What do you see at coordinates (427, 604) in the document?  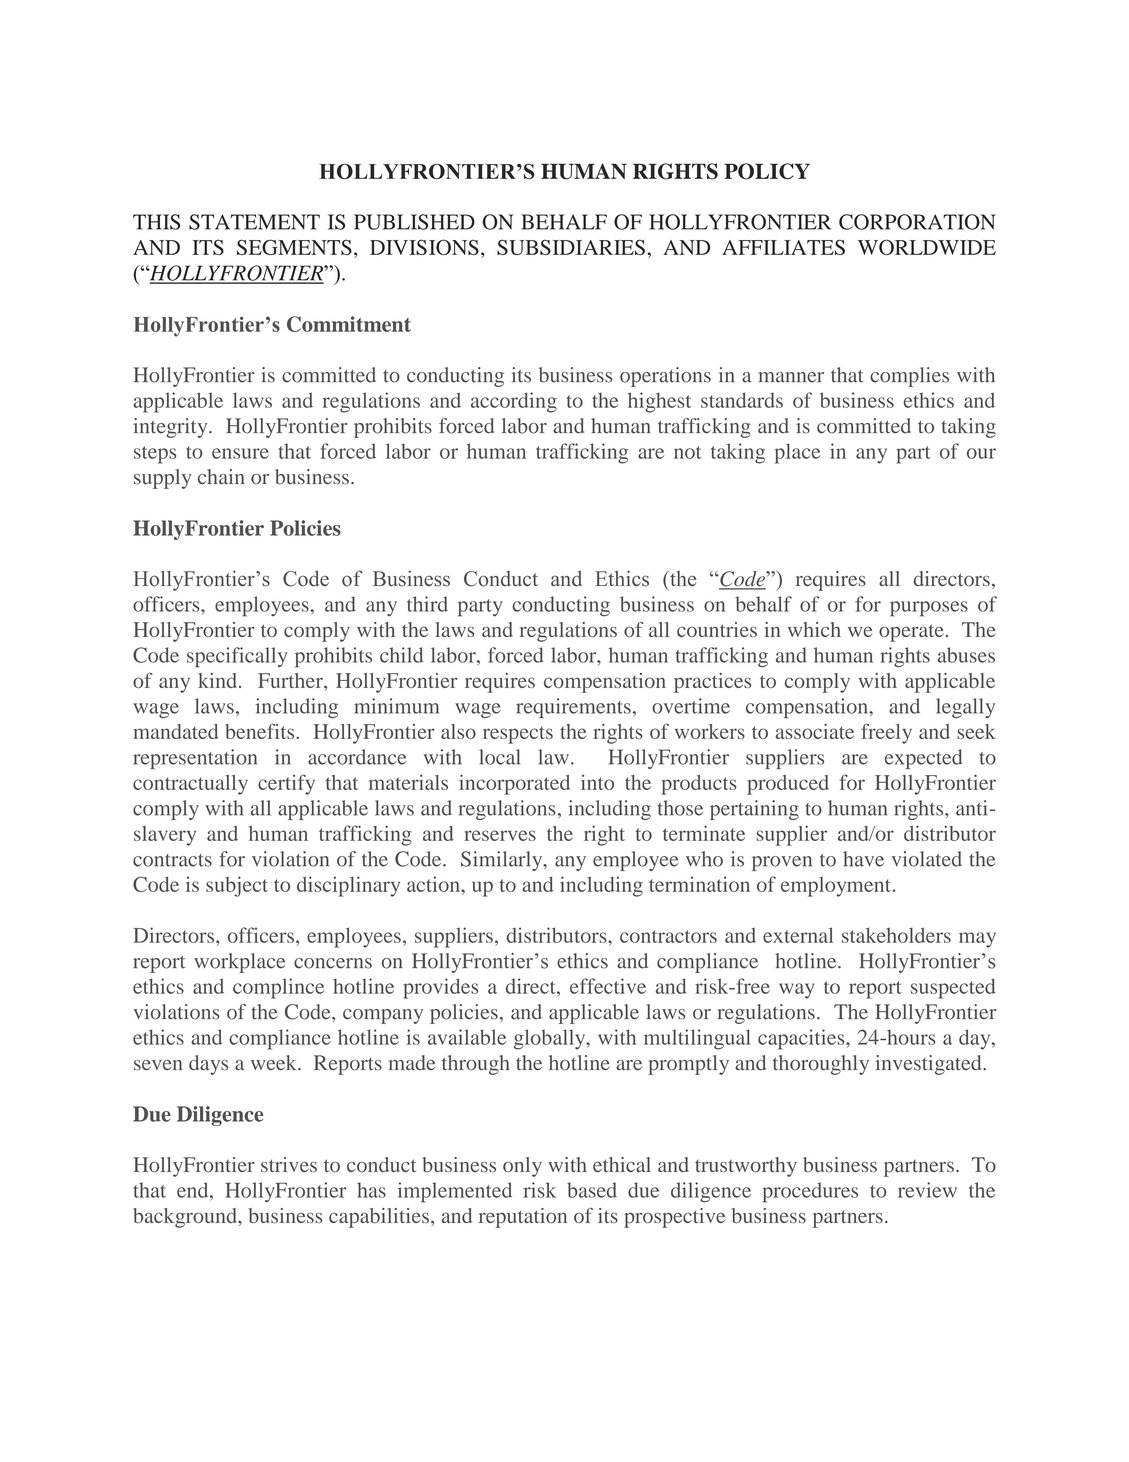 I see `third` at bounding box center [427, 604].
